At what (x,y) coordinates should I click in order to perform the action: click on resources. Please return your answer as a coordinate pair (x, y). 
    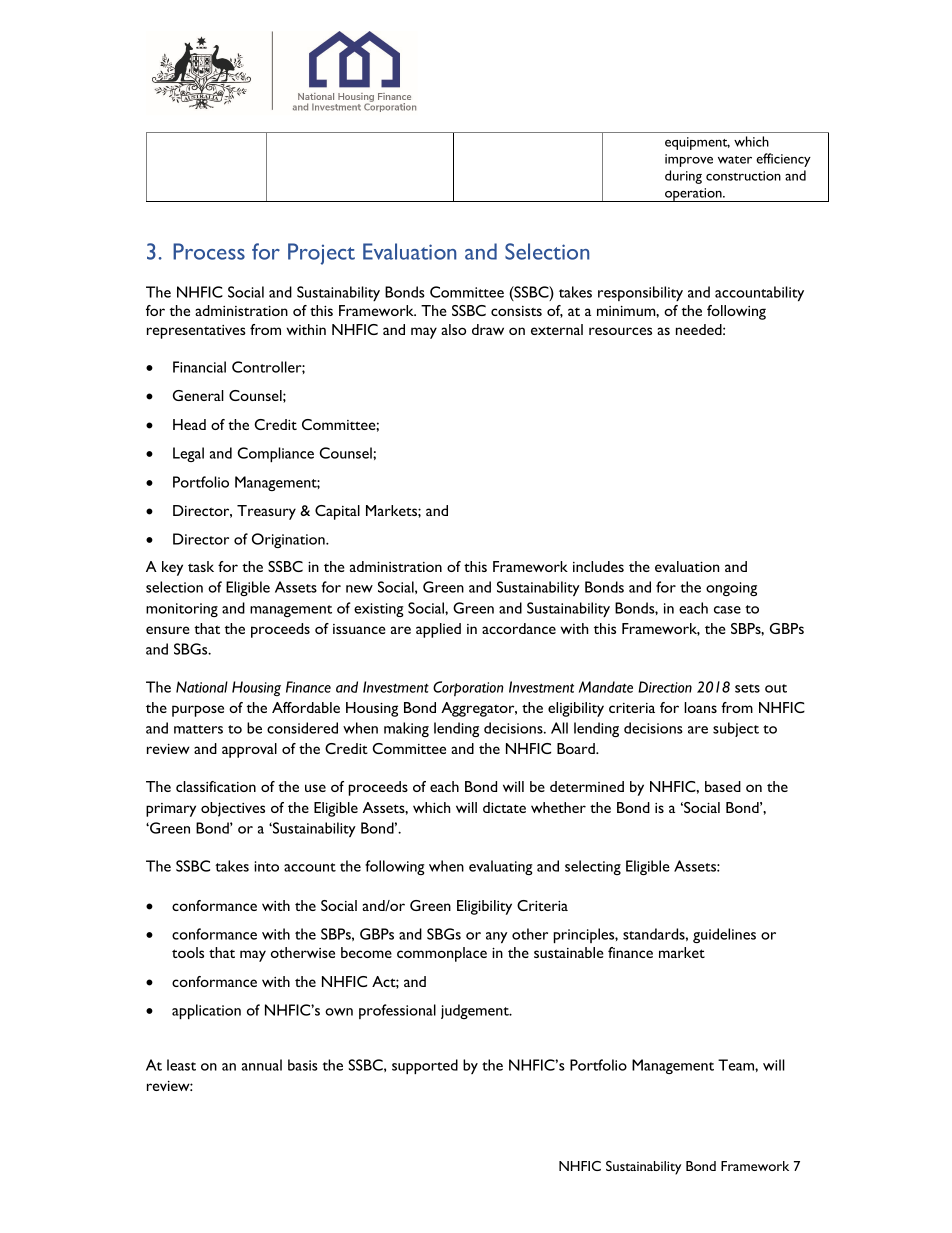
    Looking at the image, I should click on (620, 331).
